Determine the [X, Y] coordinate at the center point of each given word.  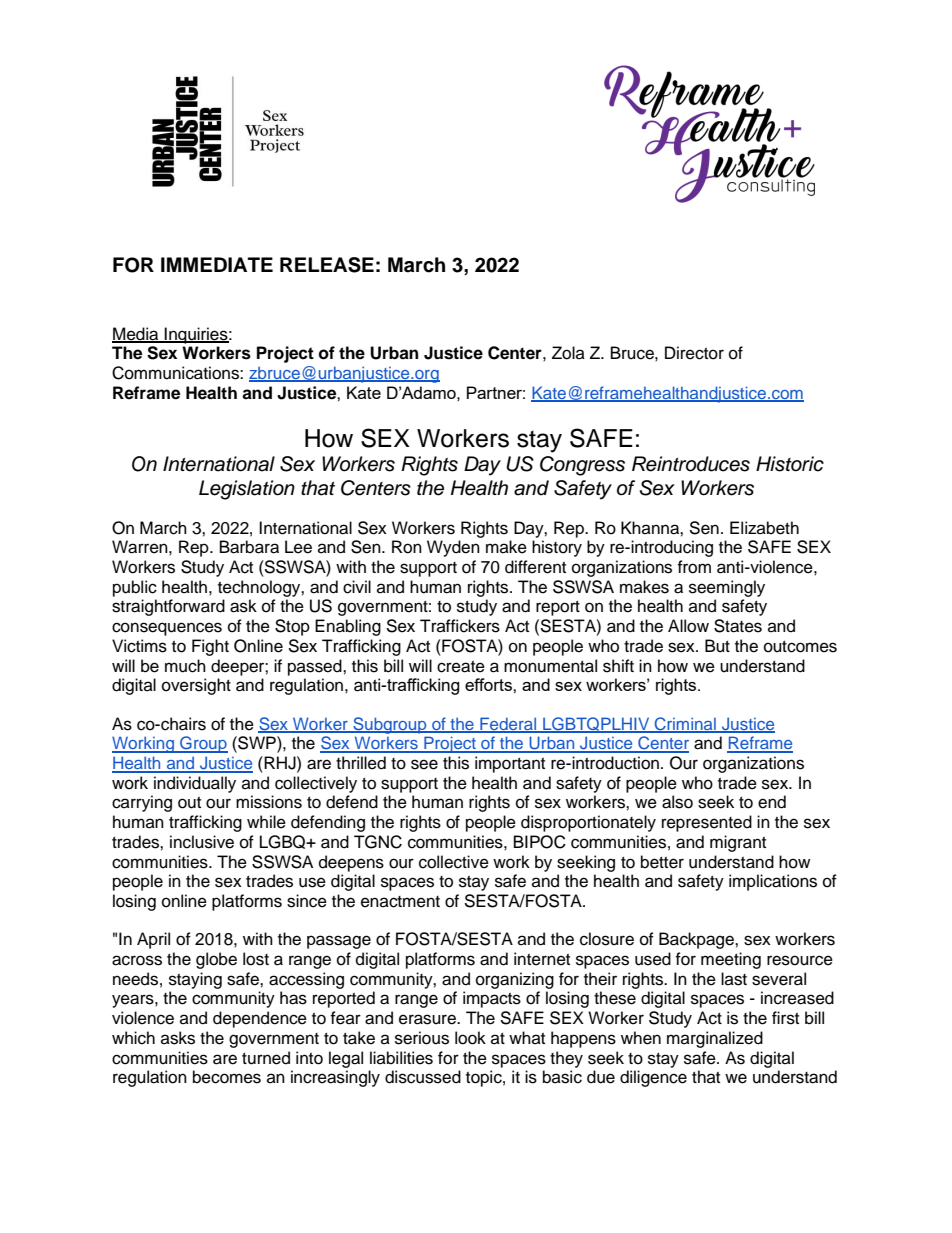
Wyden [453, 548]
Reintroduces [691, 464]
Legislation [247, 490]
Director [694, 353]
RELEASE [327, 265]
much [185, 666]
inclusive [202, 842]
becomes [227, 1077]
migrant [738, 843]
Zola [568, 353]
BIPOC [540, 842]
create [461, 667]
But [717, 646]
